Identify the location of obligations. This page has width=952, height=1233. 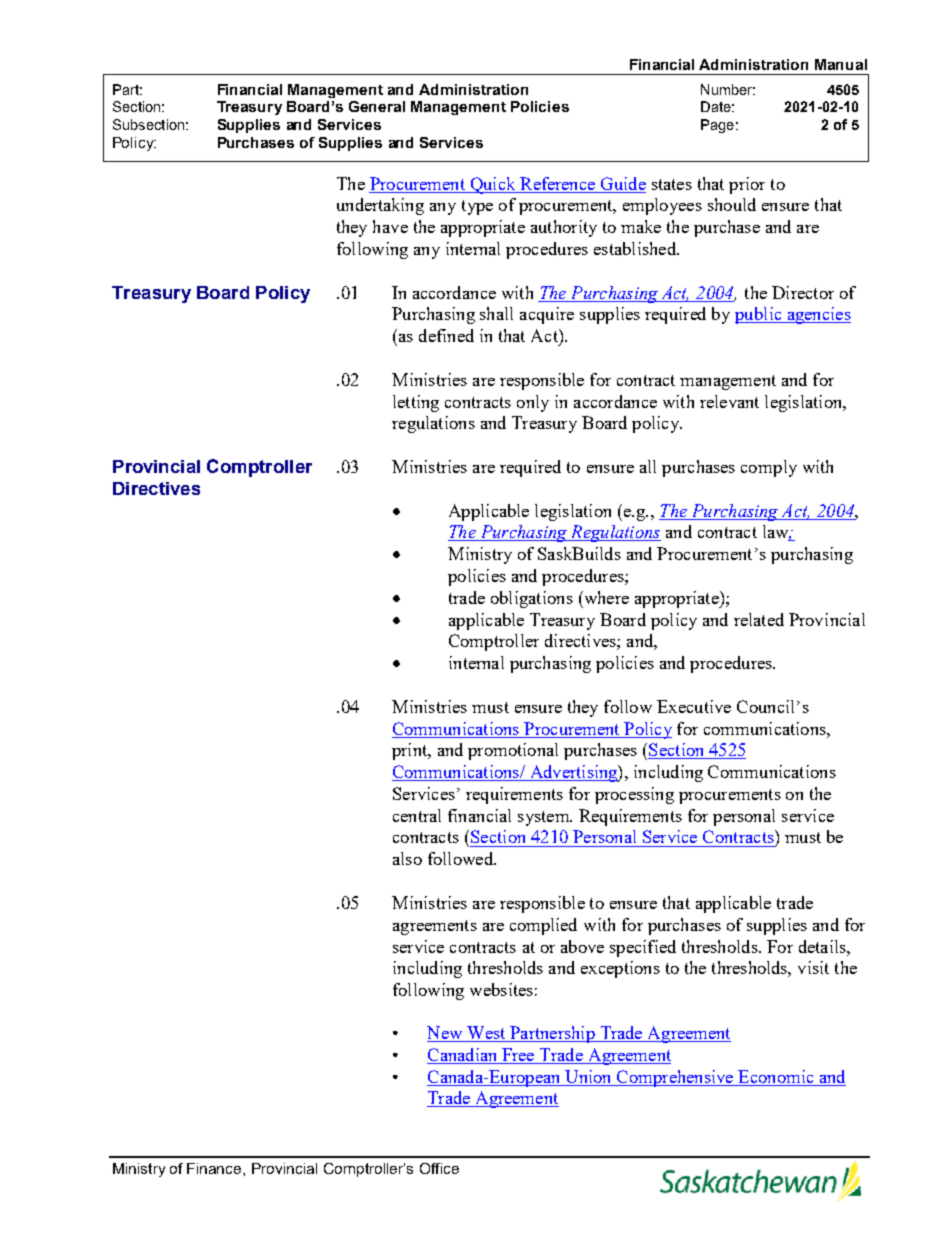
(532, 599).
